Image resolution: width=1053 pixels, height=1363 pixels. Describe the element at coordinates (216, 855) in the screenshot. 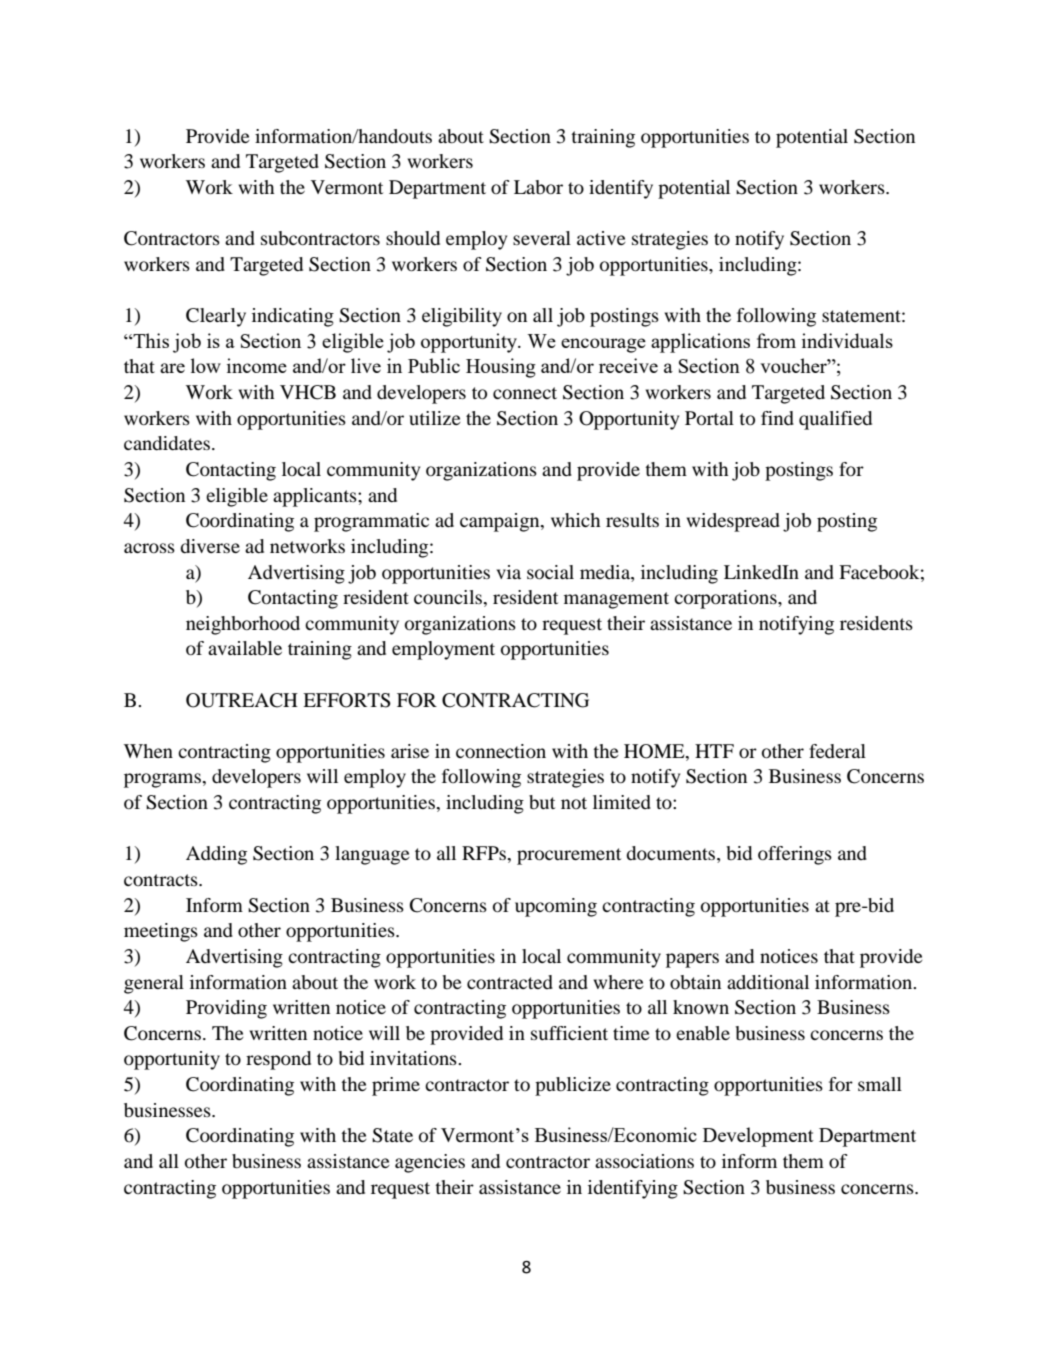

I see `Adding` at that location.
